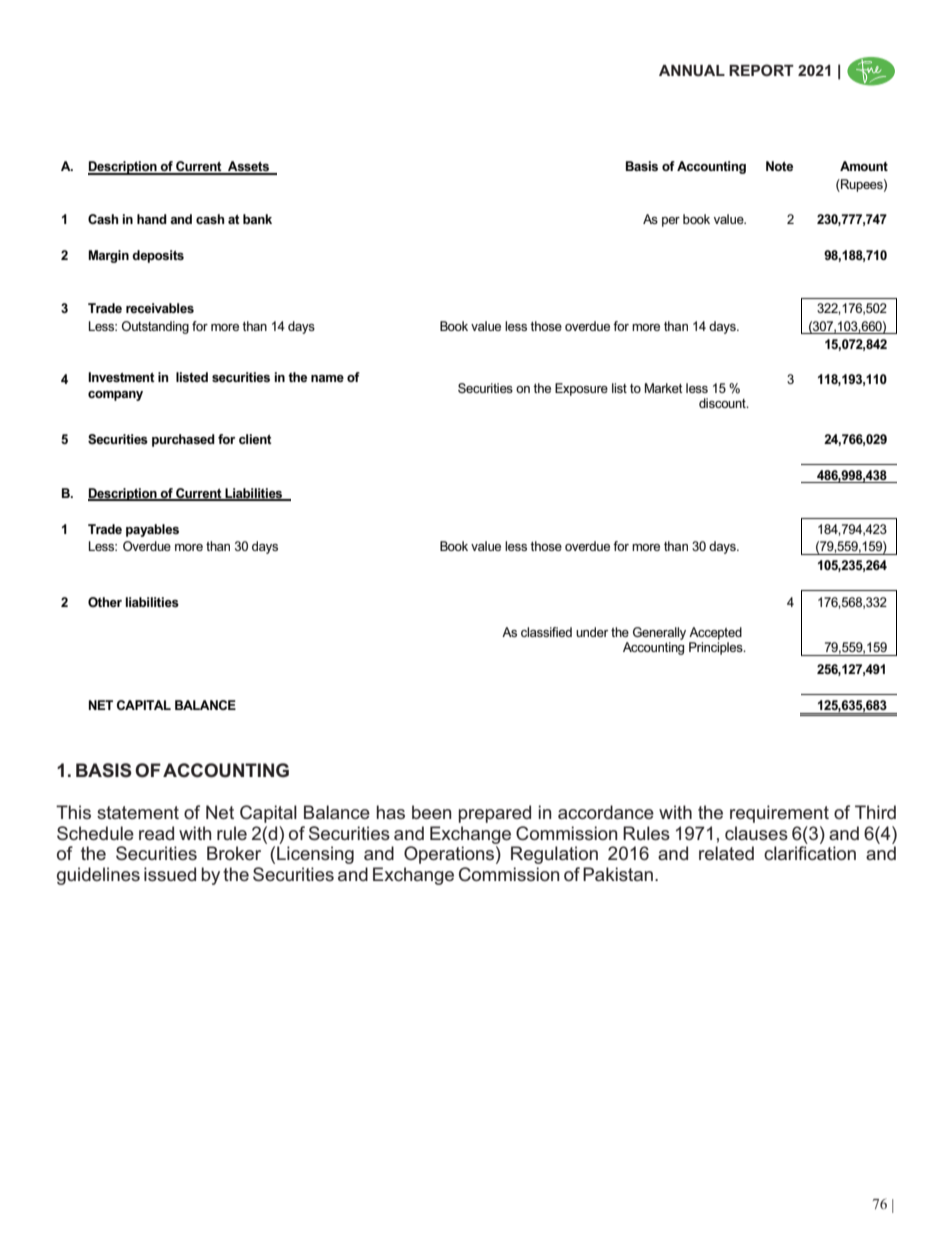  What do you see at coordinates (692, 70) in the document?
I see `ANNUAL` at bounding box center [692, 70].
